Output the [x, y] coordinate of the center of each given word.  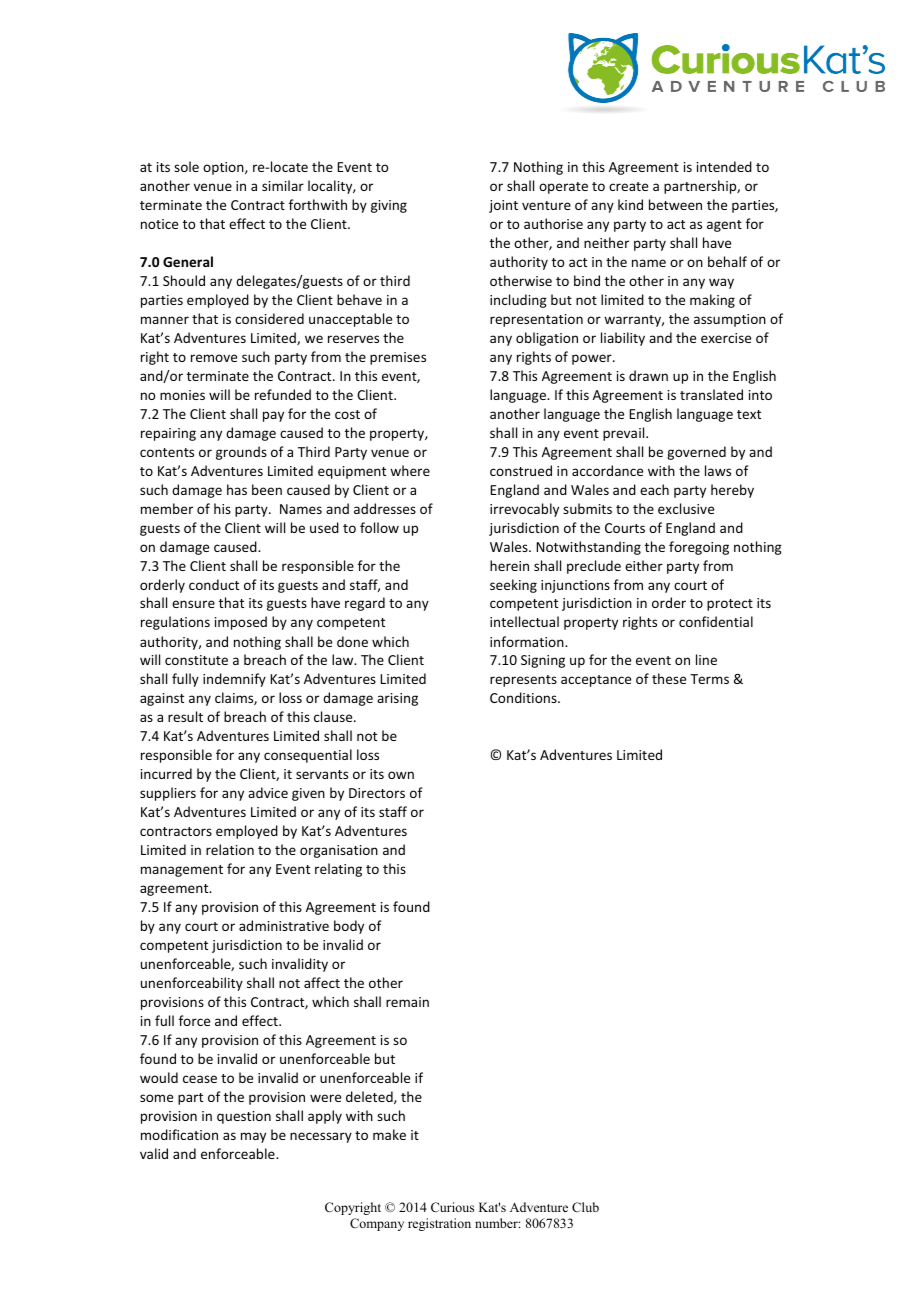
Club [585, 1207]
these [669, 678]
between [675, 204]
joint [503, 206]
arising [397, 699]
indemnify [234, 680]
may [253, 1137]
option [224, 168]
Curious [452, 1207]
